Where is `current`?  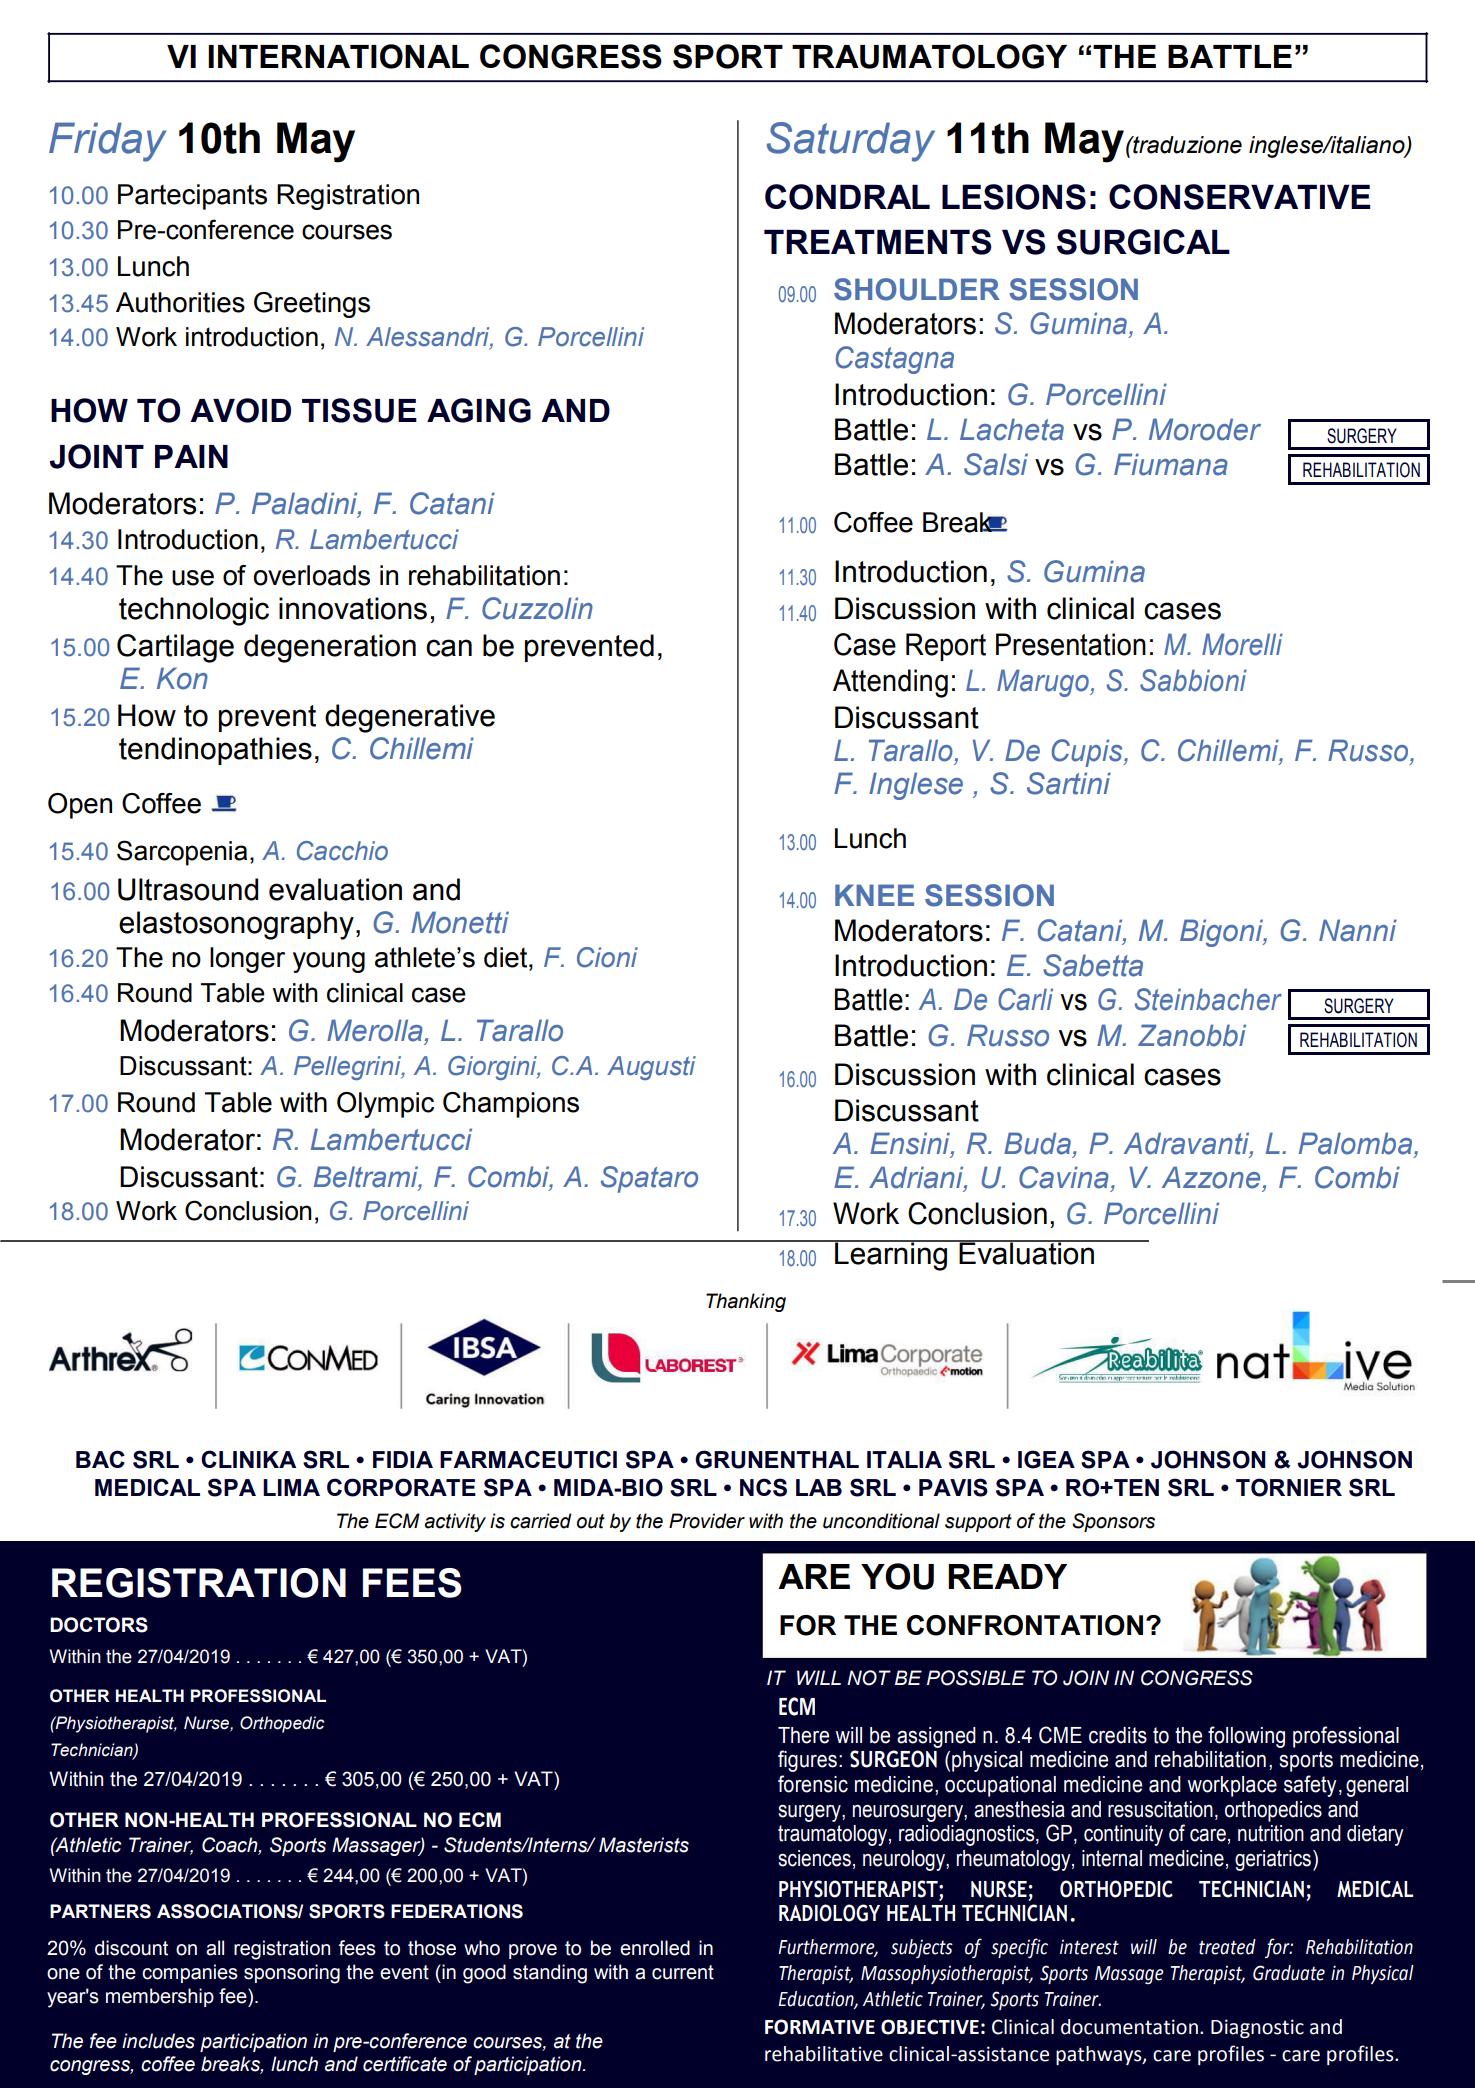 current is located at coordinates (683, 1972).
